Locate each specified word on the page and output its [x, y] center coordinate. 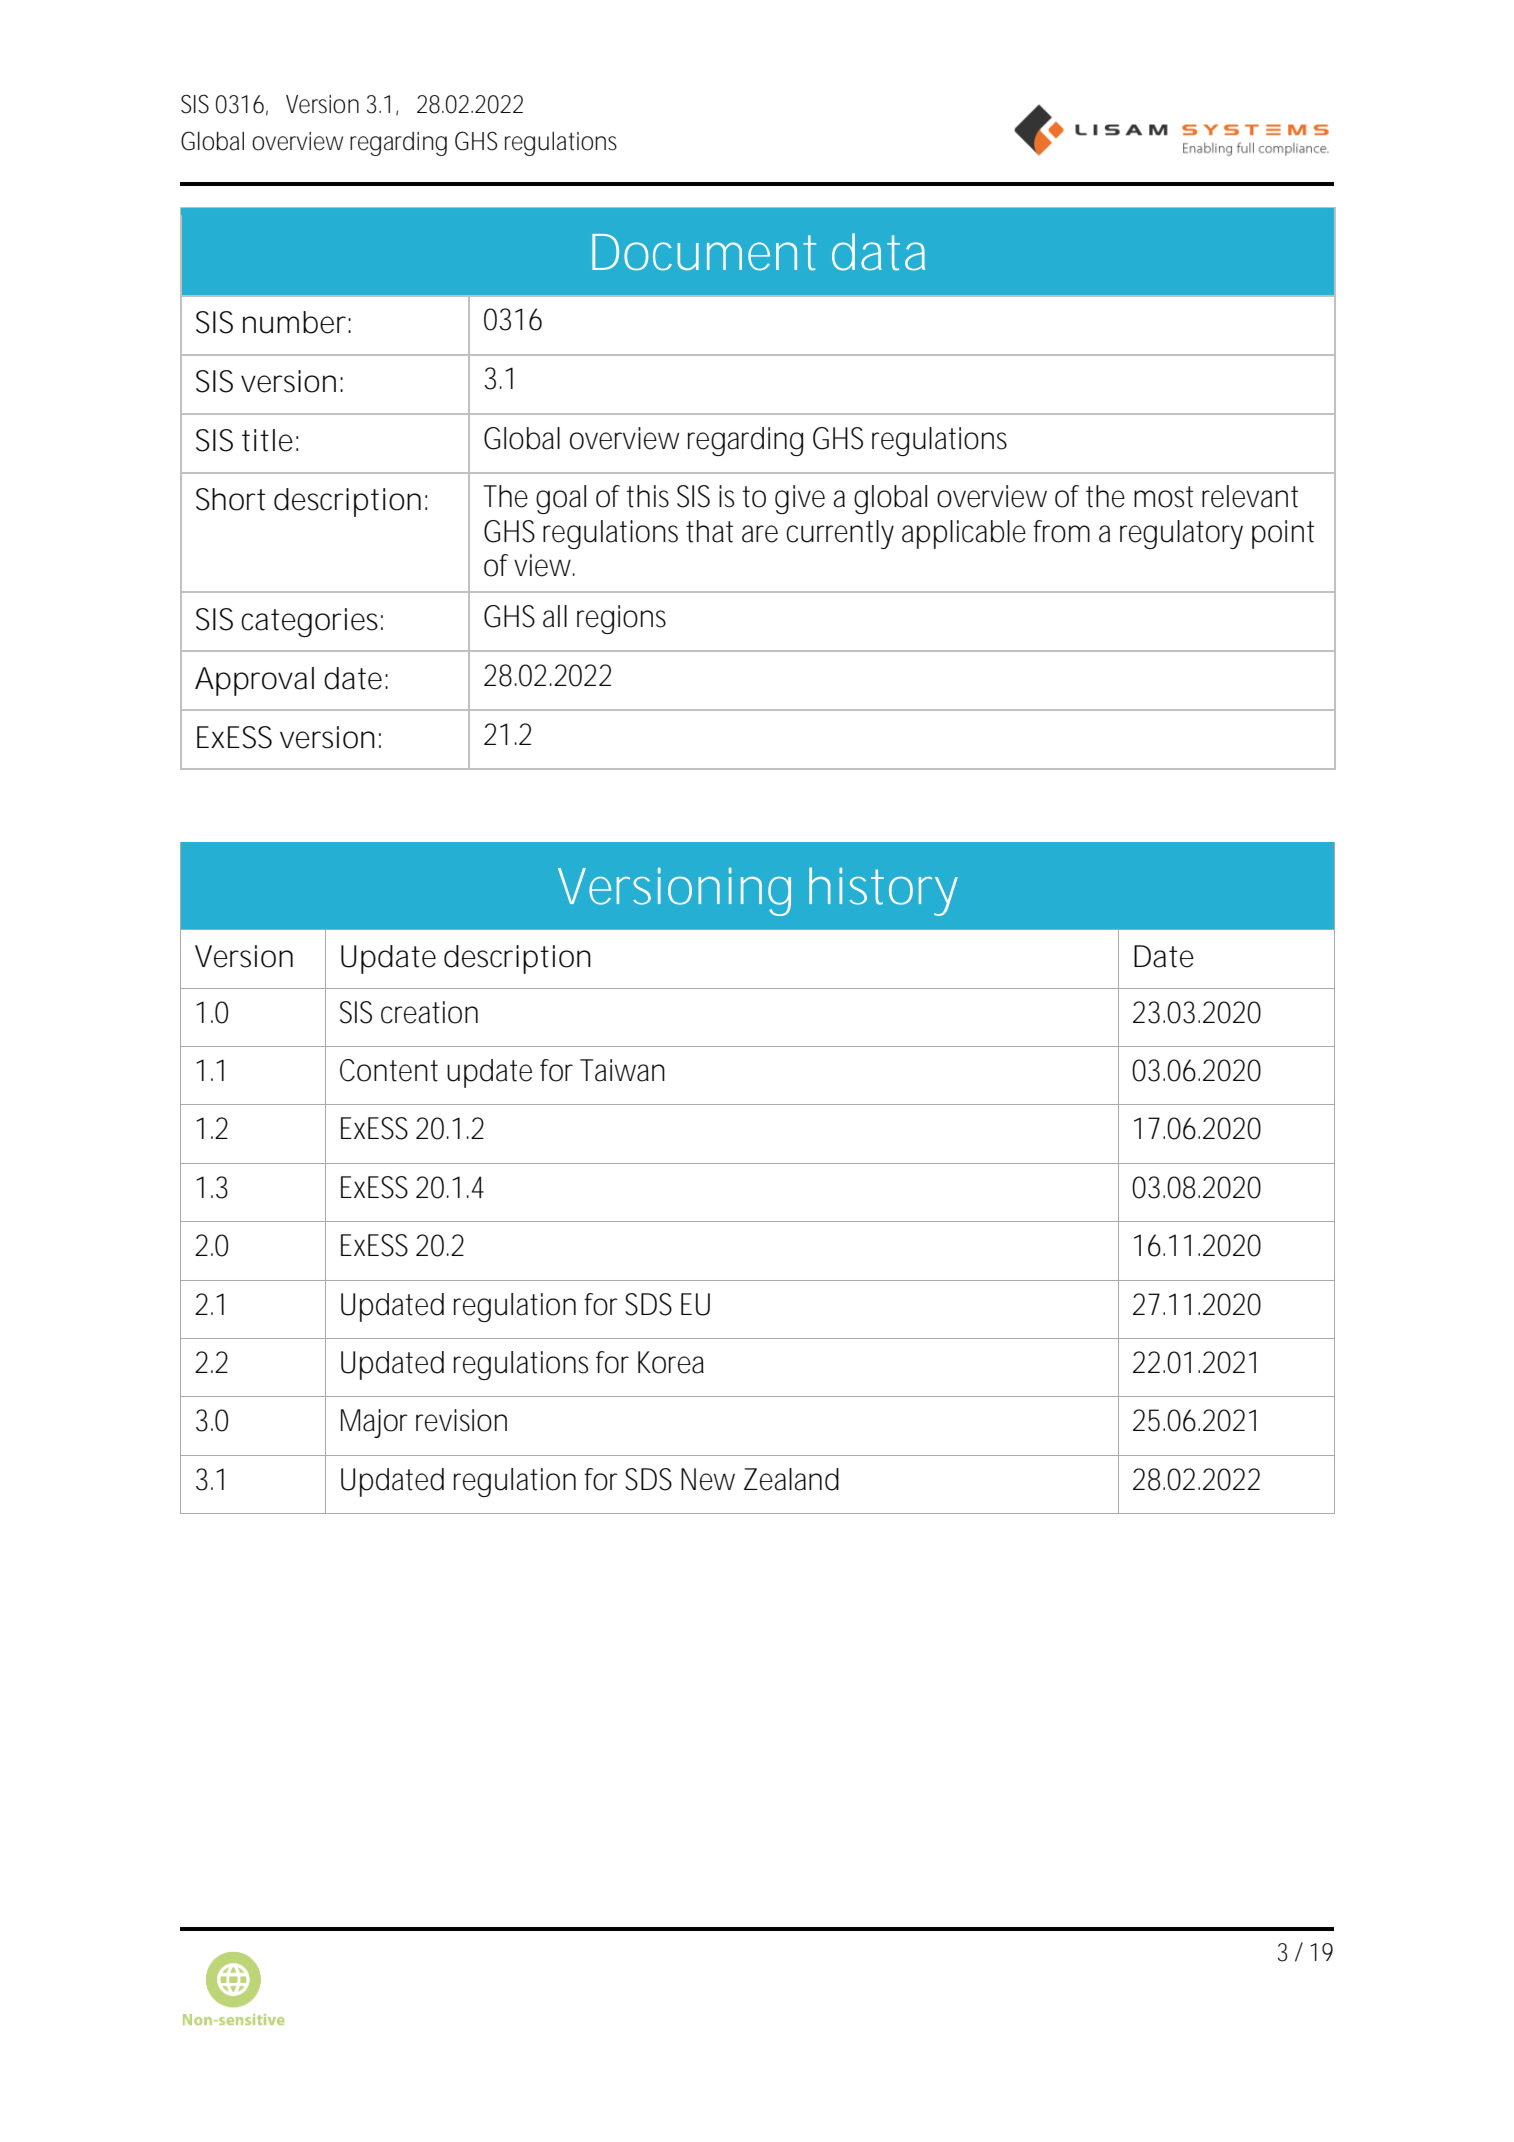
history [883, 891]
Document [704, 252]
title [267, 440]
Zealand [791, 1479]
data [878, 252]
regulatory [1181, 534]
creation [429, 1012]
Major [374, 1423]
